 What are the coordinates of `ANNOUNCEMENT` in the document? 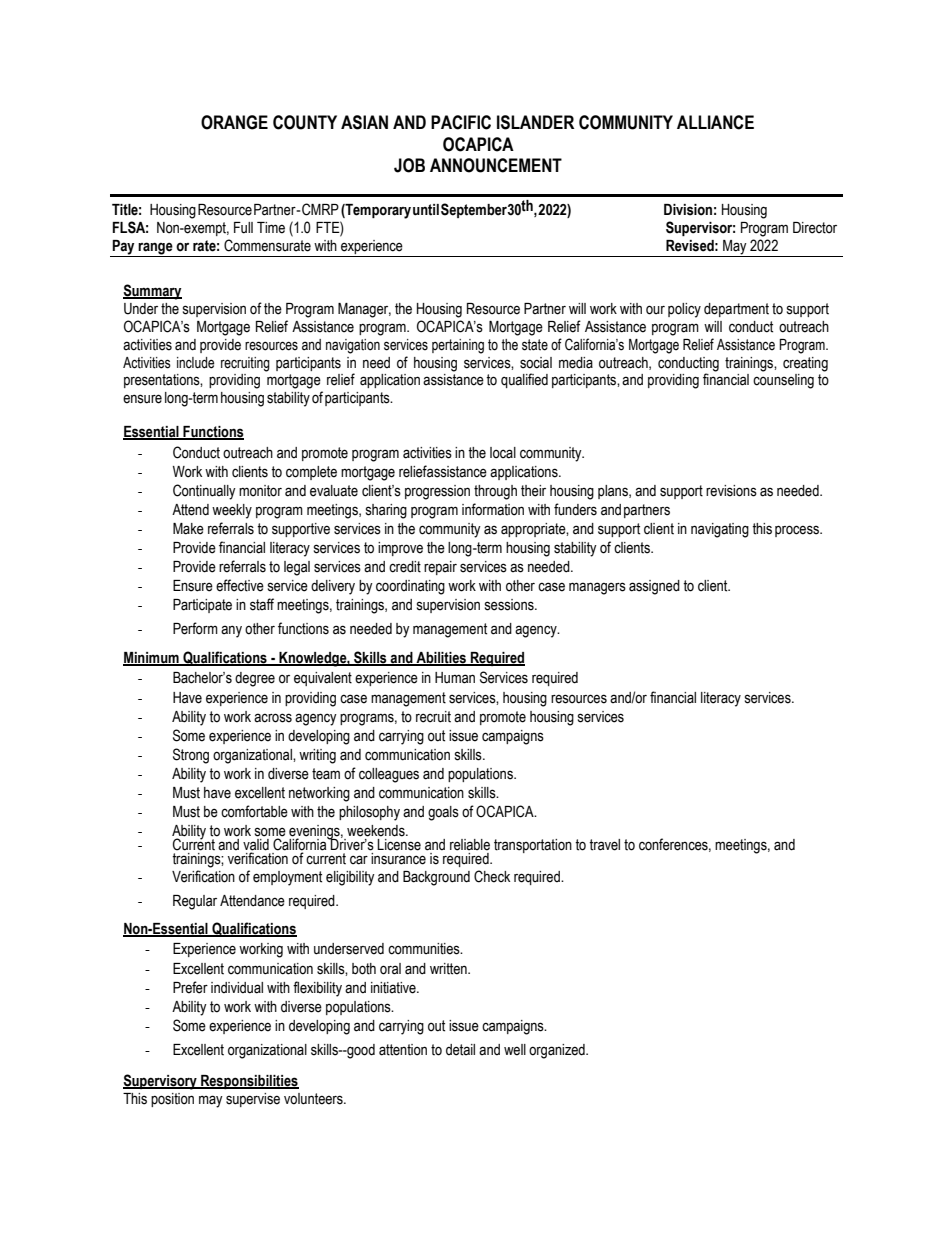 It's located at (496, 165).
